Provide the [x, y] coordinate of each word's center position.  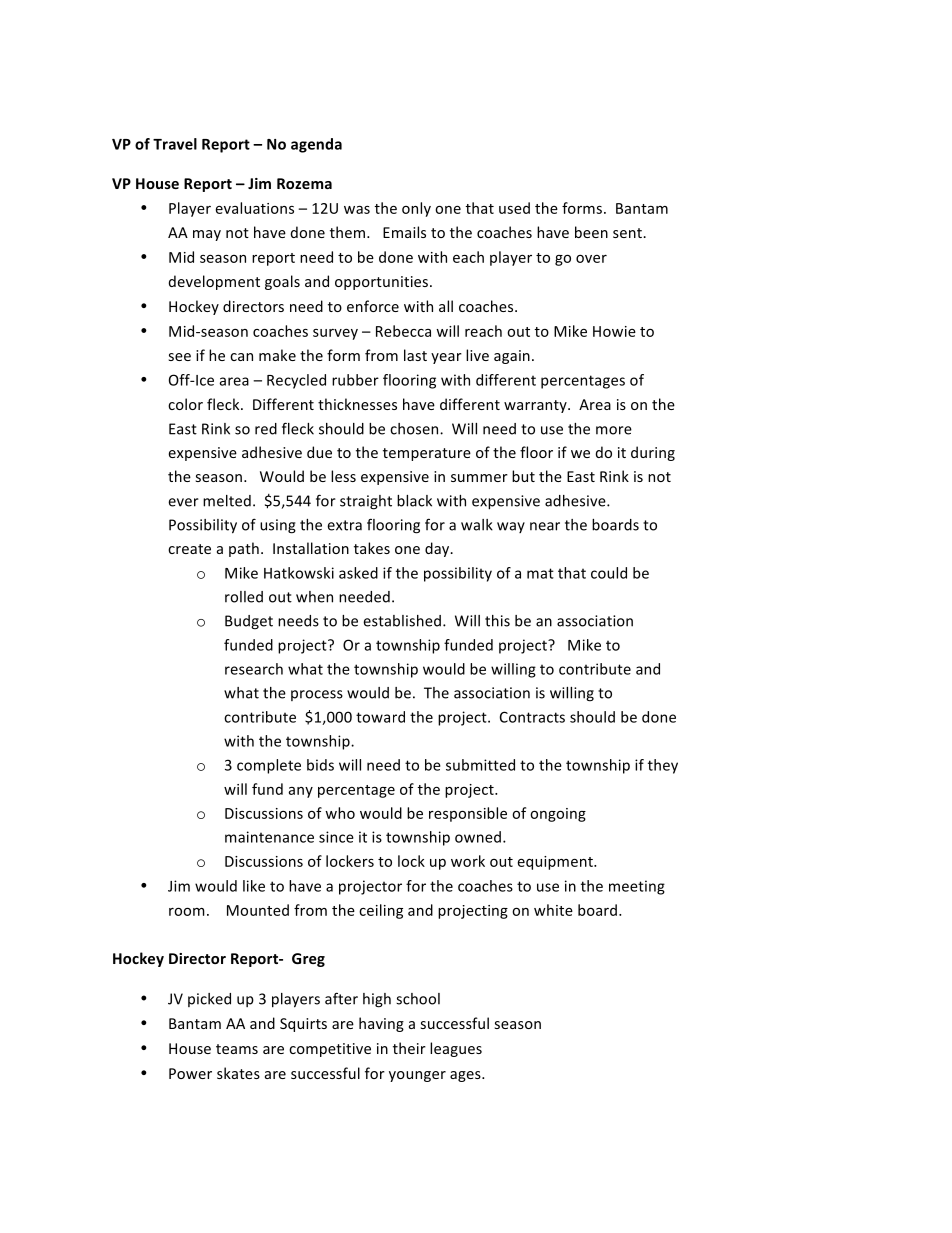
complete [269, 766]
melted [227, 501]
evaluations [255, 208]
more [614, 430]
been [591, 232]
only [416, 209]
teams [237, 1049]
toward [380, 717]
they [663, 766]
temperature [427, 454]
